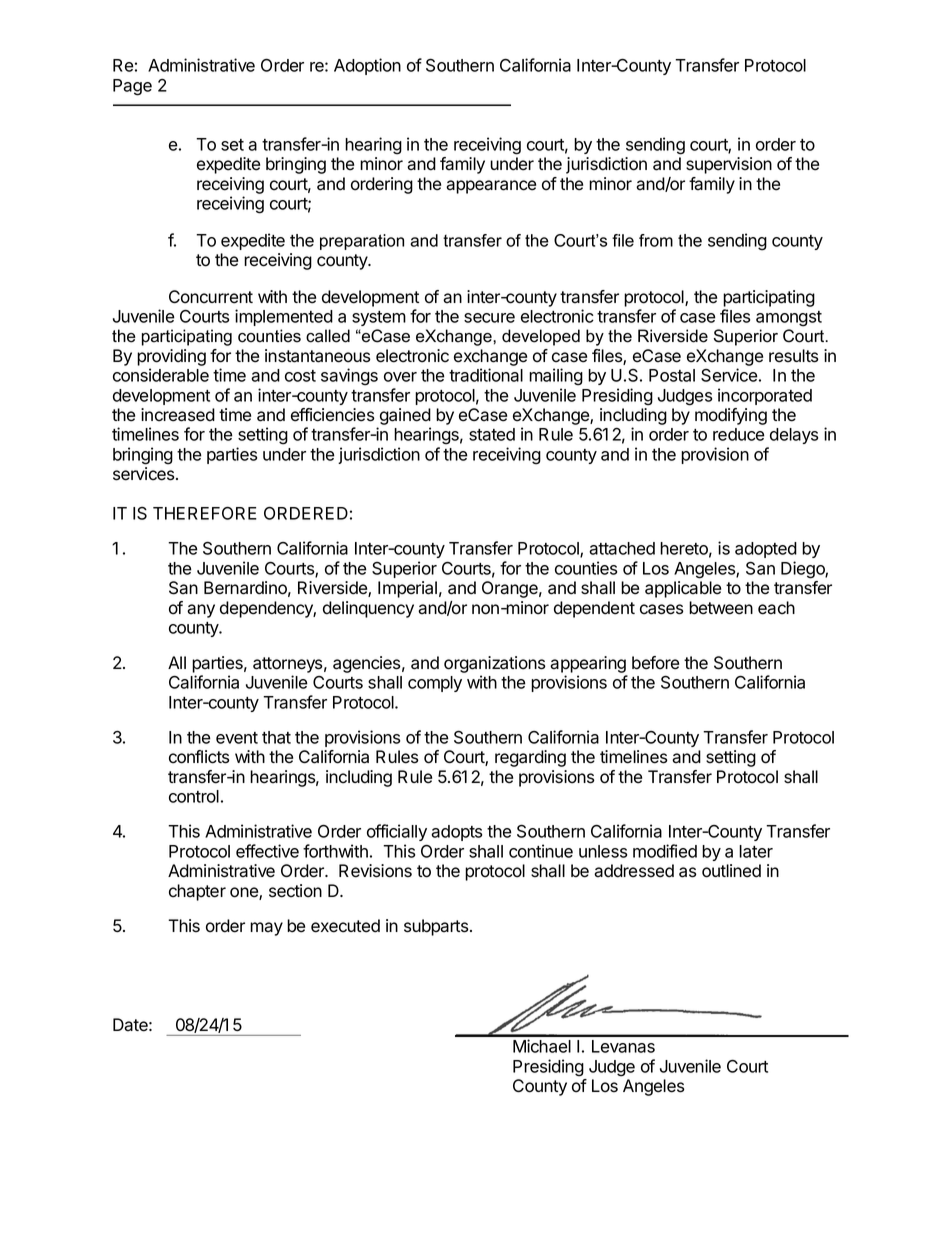 This screenshot has width=952, height=1233. Describe the element at coordinates (456, 833) in the screenshot. I see `adopts` at that location.
